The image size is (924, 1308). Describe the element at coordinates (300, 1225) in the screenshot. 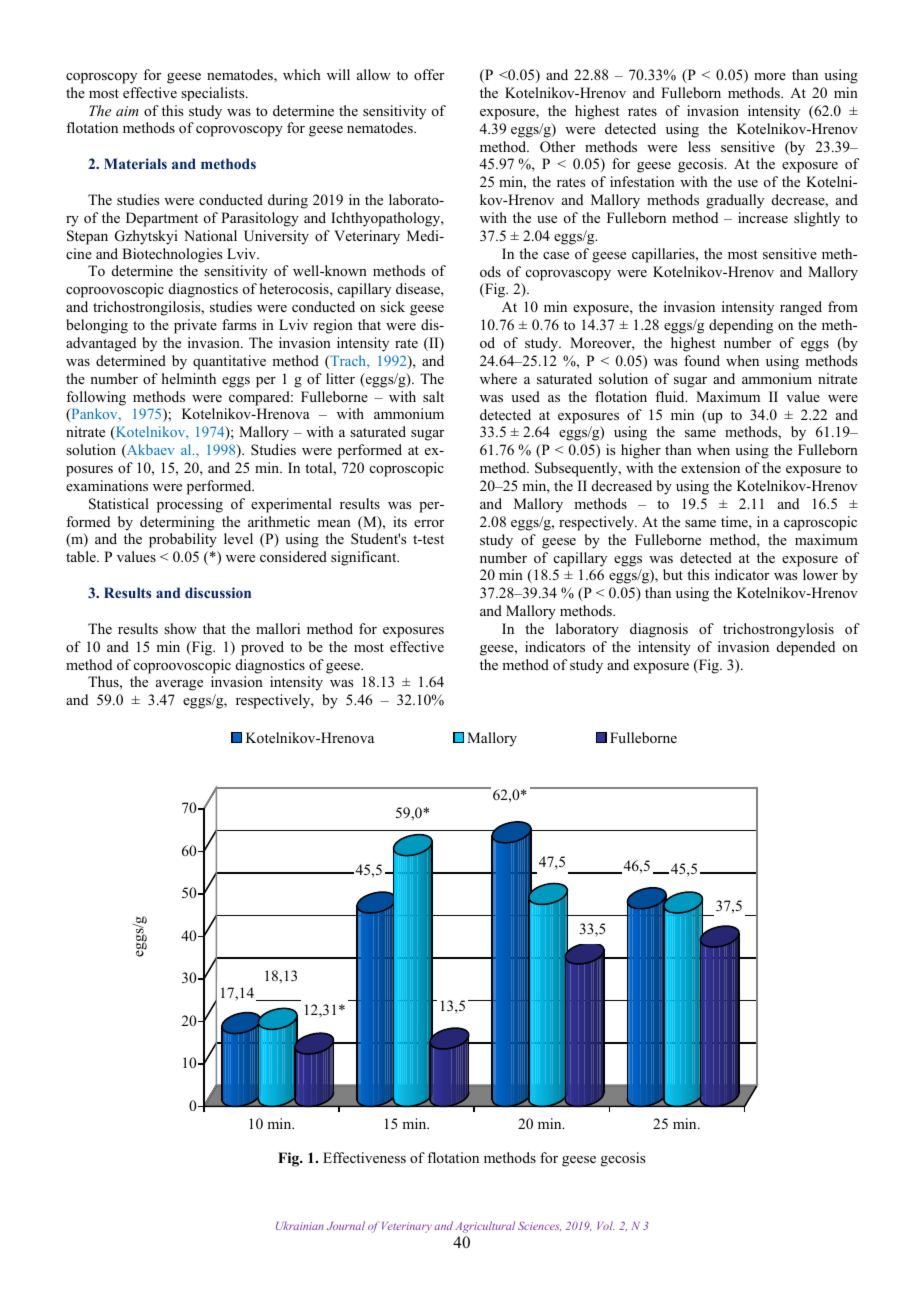

I see `Ukrainian` at that location.
